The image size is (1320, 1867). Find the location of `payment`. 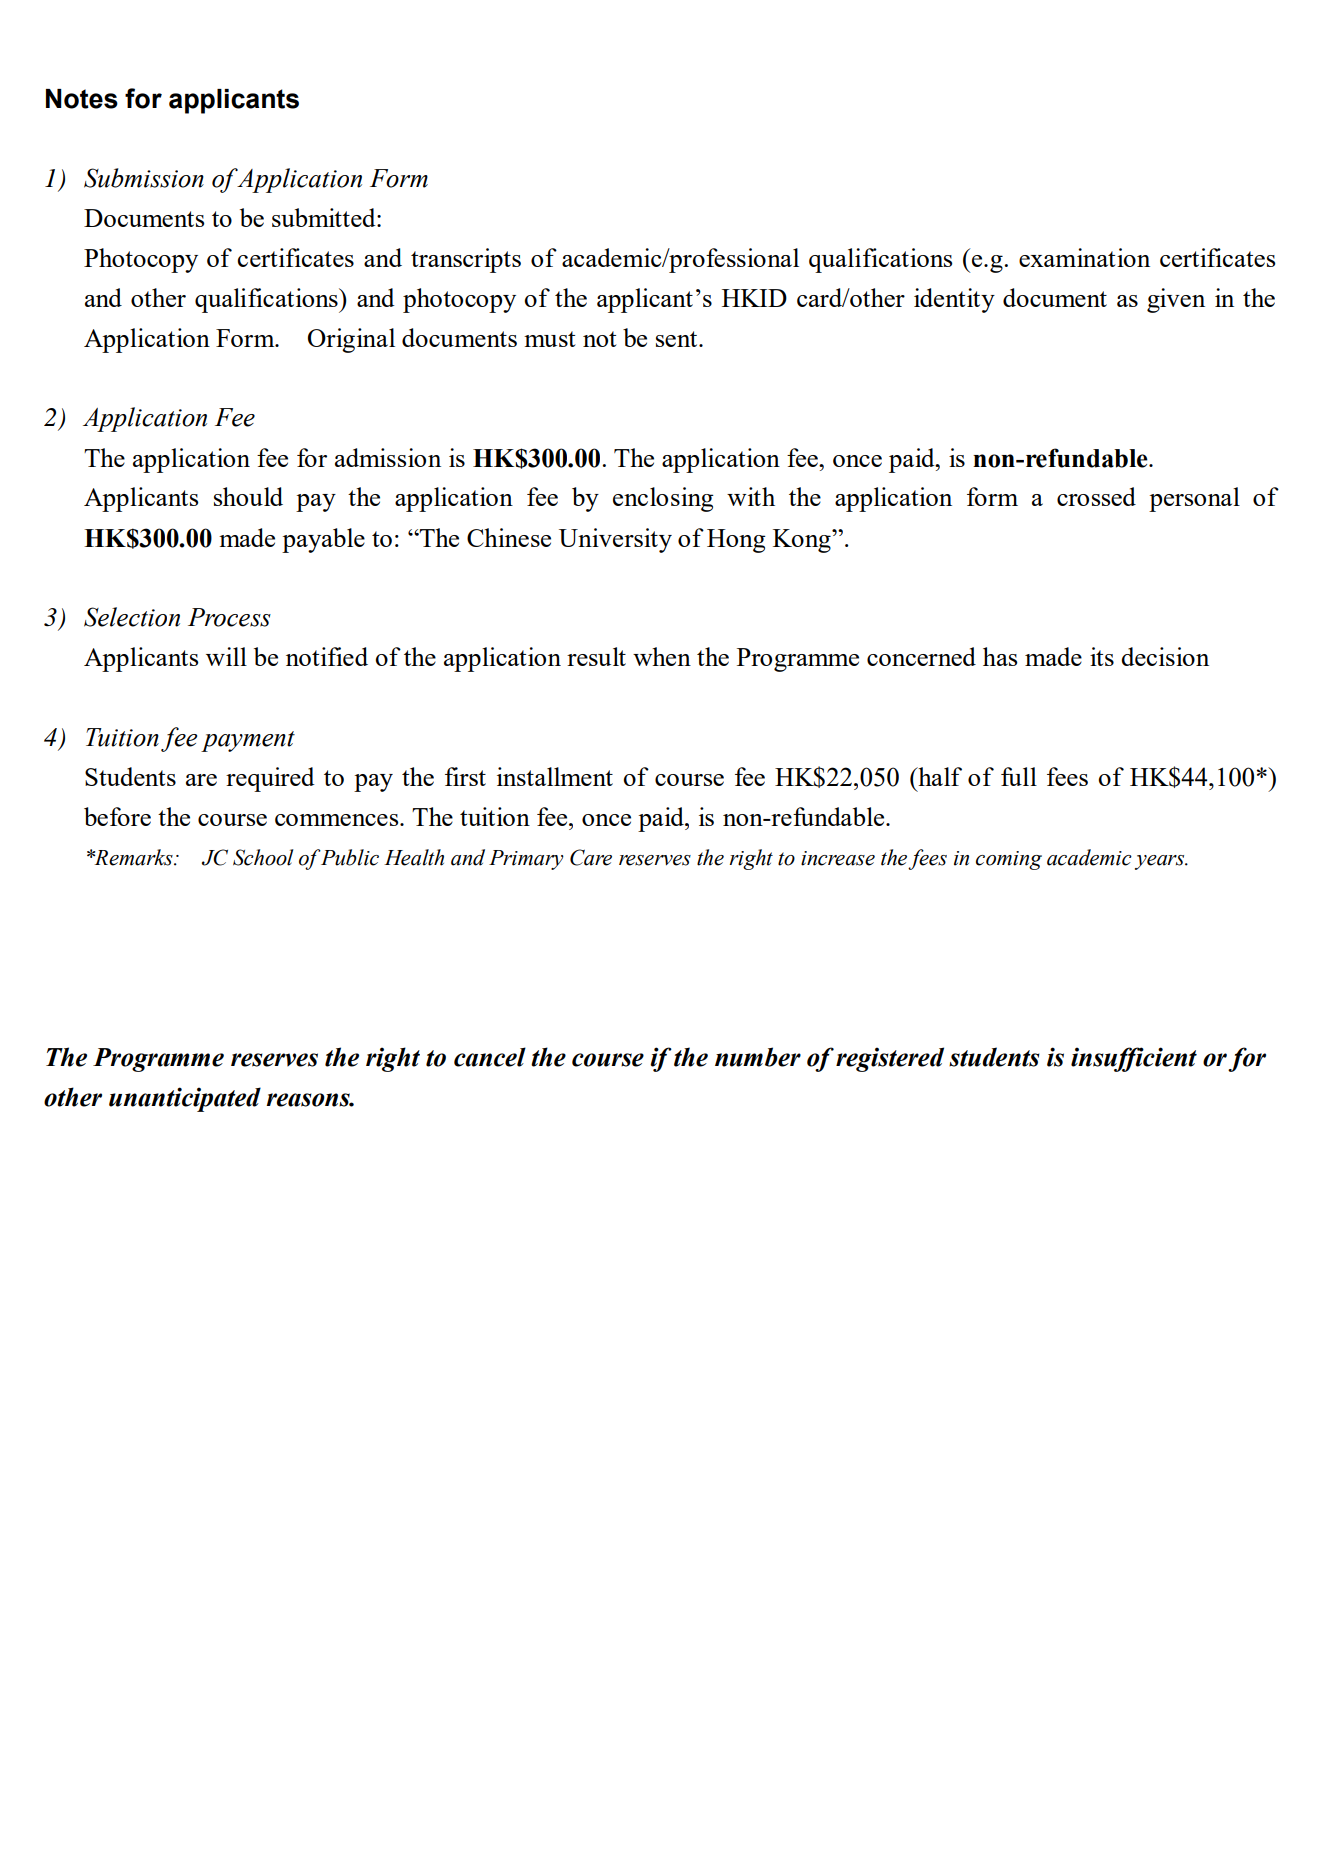

payment is located at coordinates (248, 741).
